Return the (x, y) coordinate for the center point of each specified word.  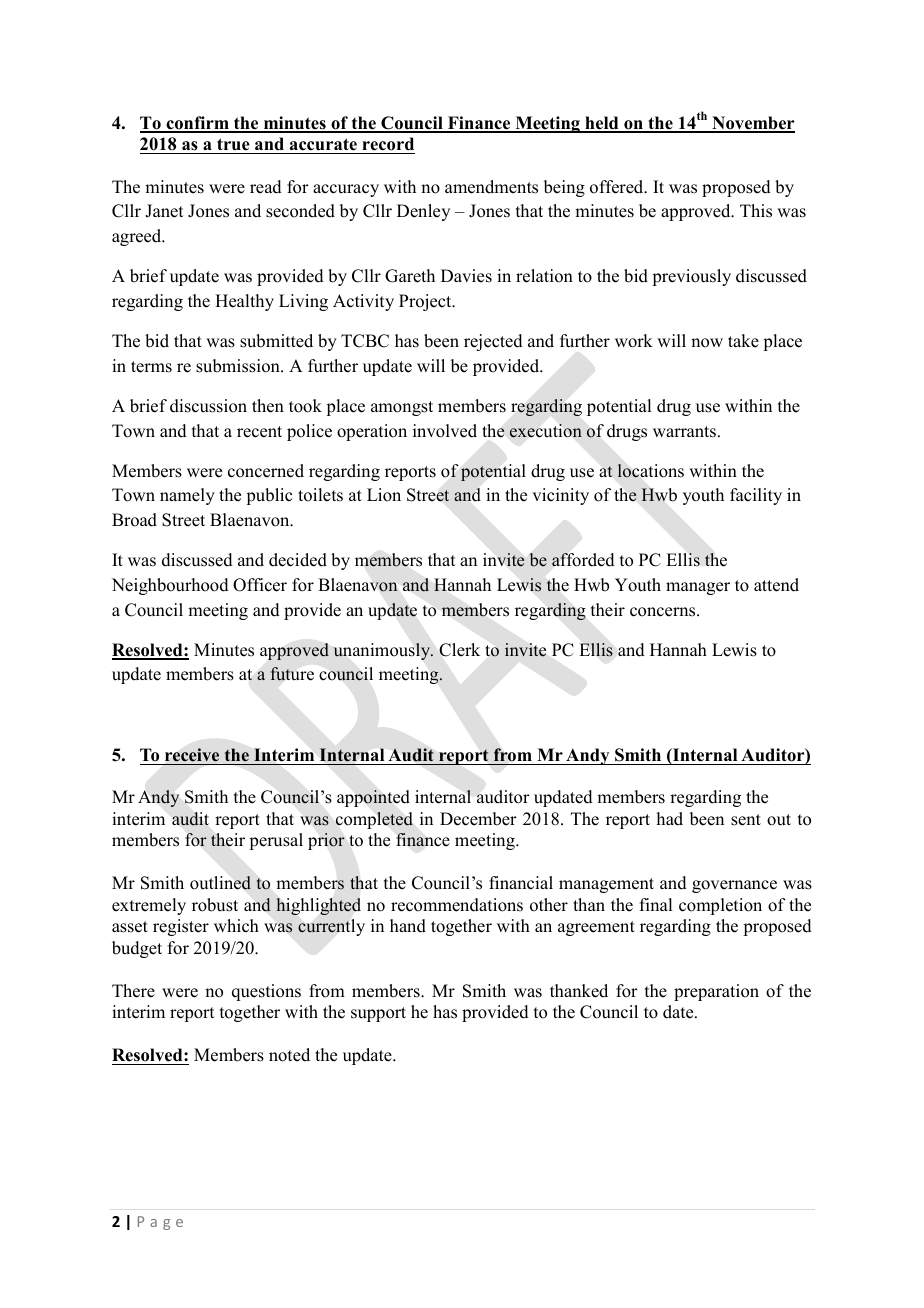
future (292, 674)
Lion (384, 495)
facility (756, 496)
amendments (491, 187)
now (707, 343)
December (478, 819)
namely (187, 496)
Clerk (459, 650)
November (752, 124)
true (233, 144)
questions (266, 992)
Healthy (244, 302)
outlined (220, 883)
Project (426, 302)
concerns (664, 612)
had (670, 819)
